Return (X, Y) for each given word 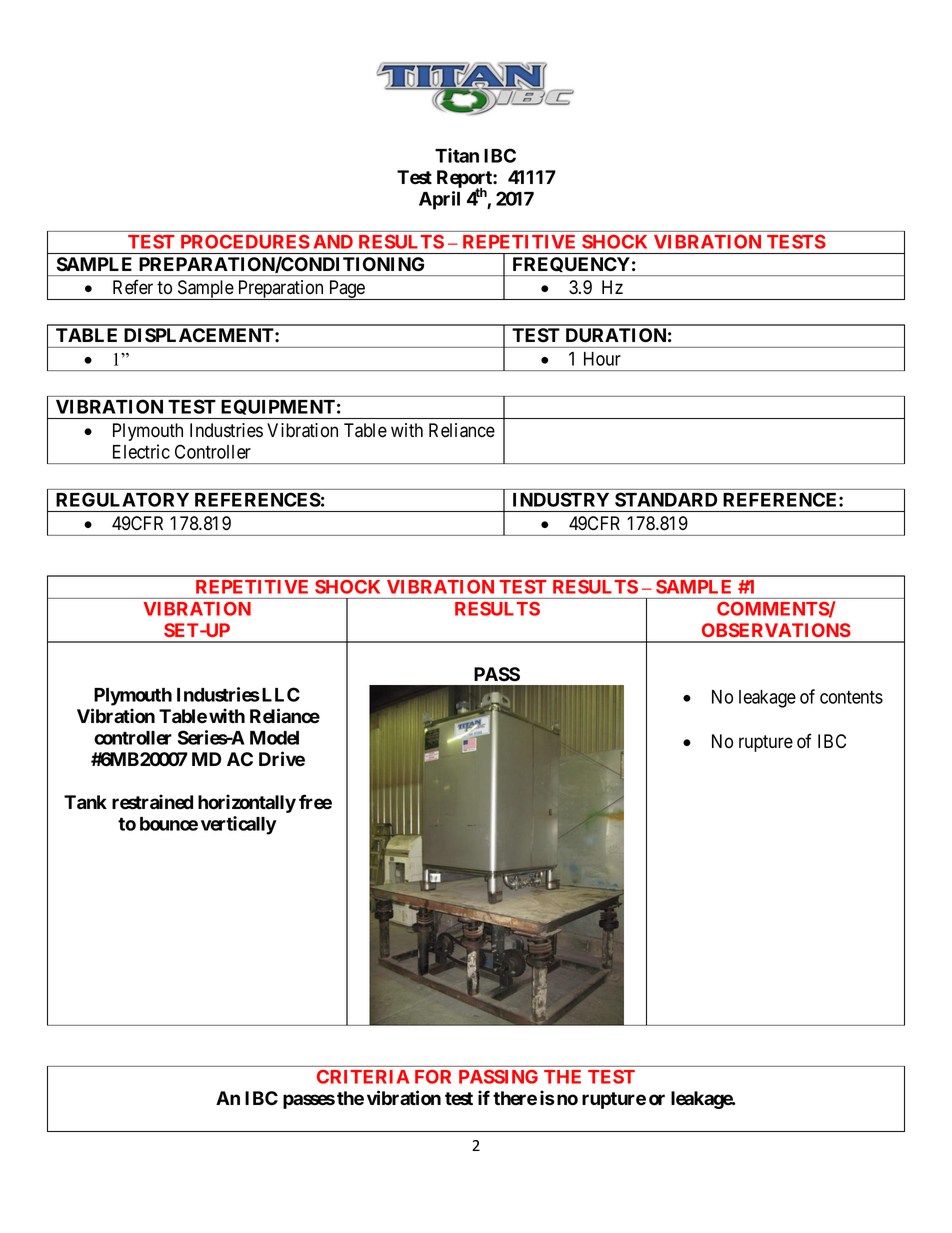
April (439, 200)
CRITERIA (363, 1077)
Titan (457, 155)
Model (274, 738)
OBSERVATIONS (776, 630)
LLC (281, 694)
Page (346, 290)
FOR (433, 1077)
